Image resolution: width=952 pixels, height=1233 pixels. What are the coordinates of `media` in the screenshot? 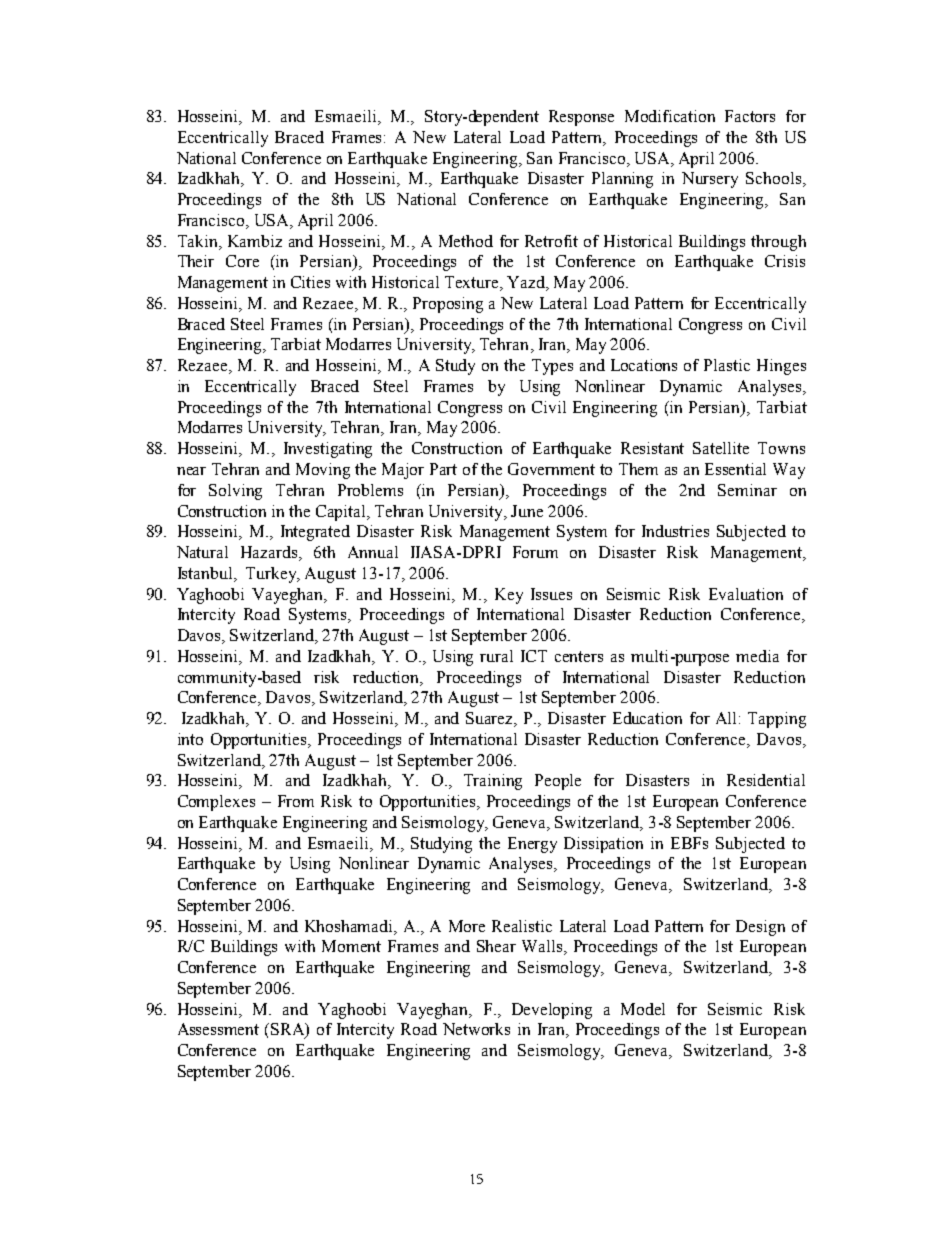 It's located at (757, 656).
